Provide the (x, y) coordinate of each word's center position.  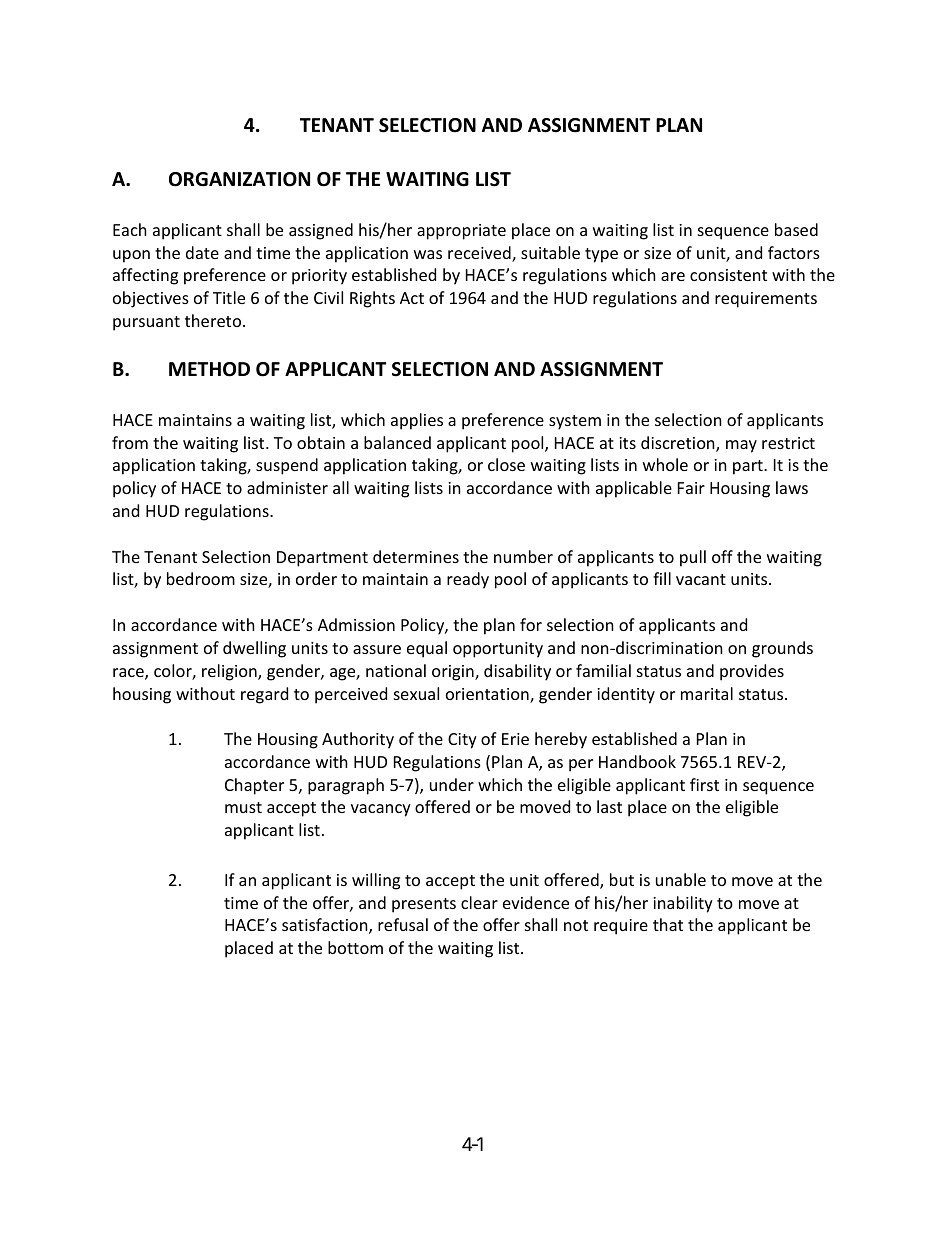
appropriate (461, 232)
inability (683, 904)
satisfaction (326, 926)
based (796, 229)
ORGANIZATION (239, 179)
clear (479, 902)
